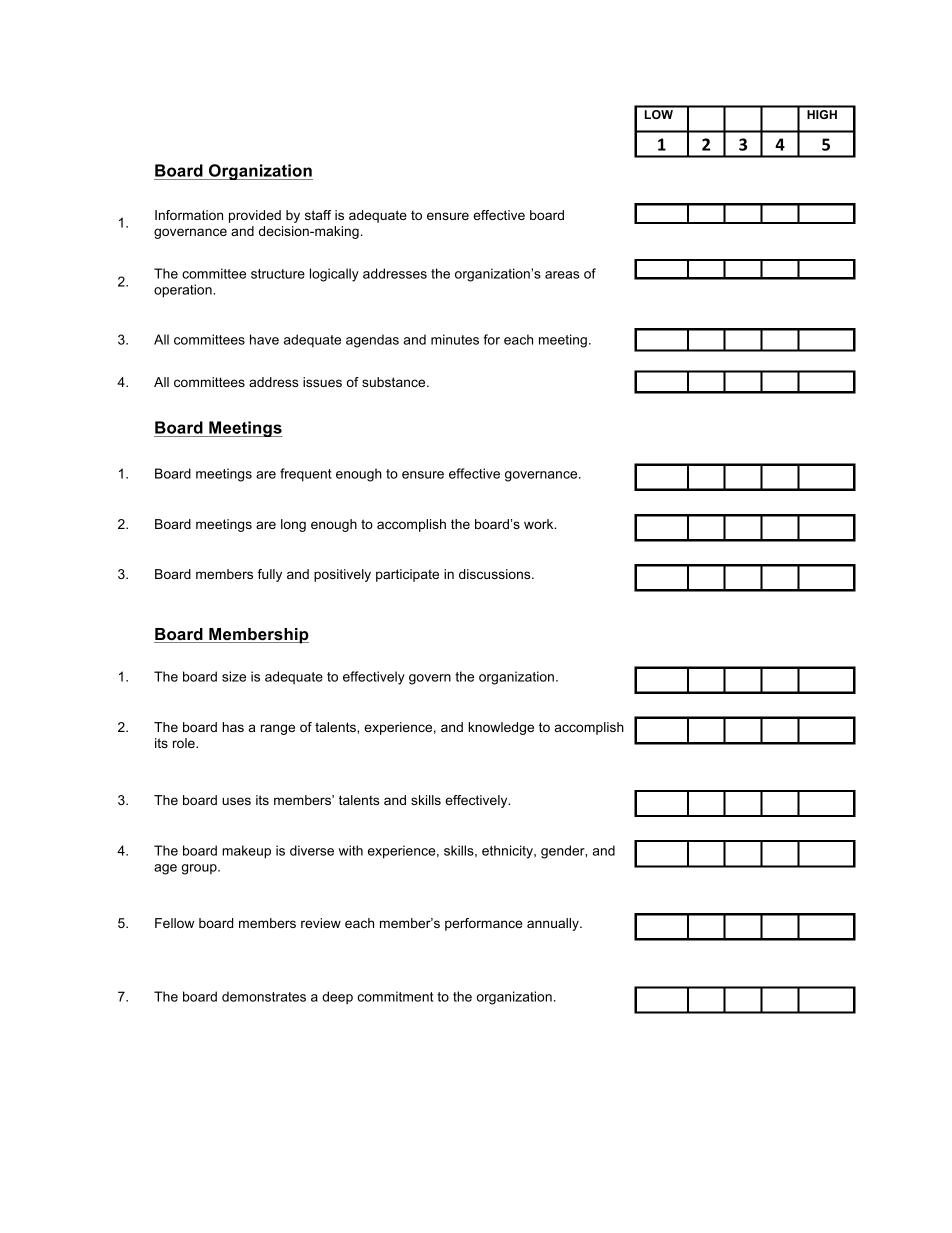  What do you see at coordinates (334, 275) in the screenshot?
I see `logically` at bounding box center [334, 275].
